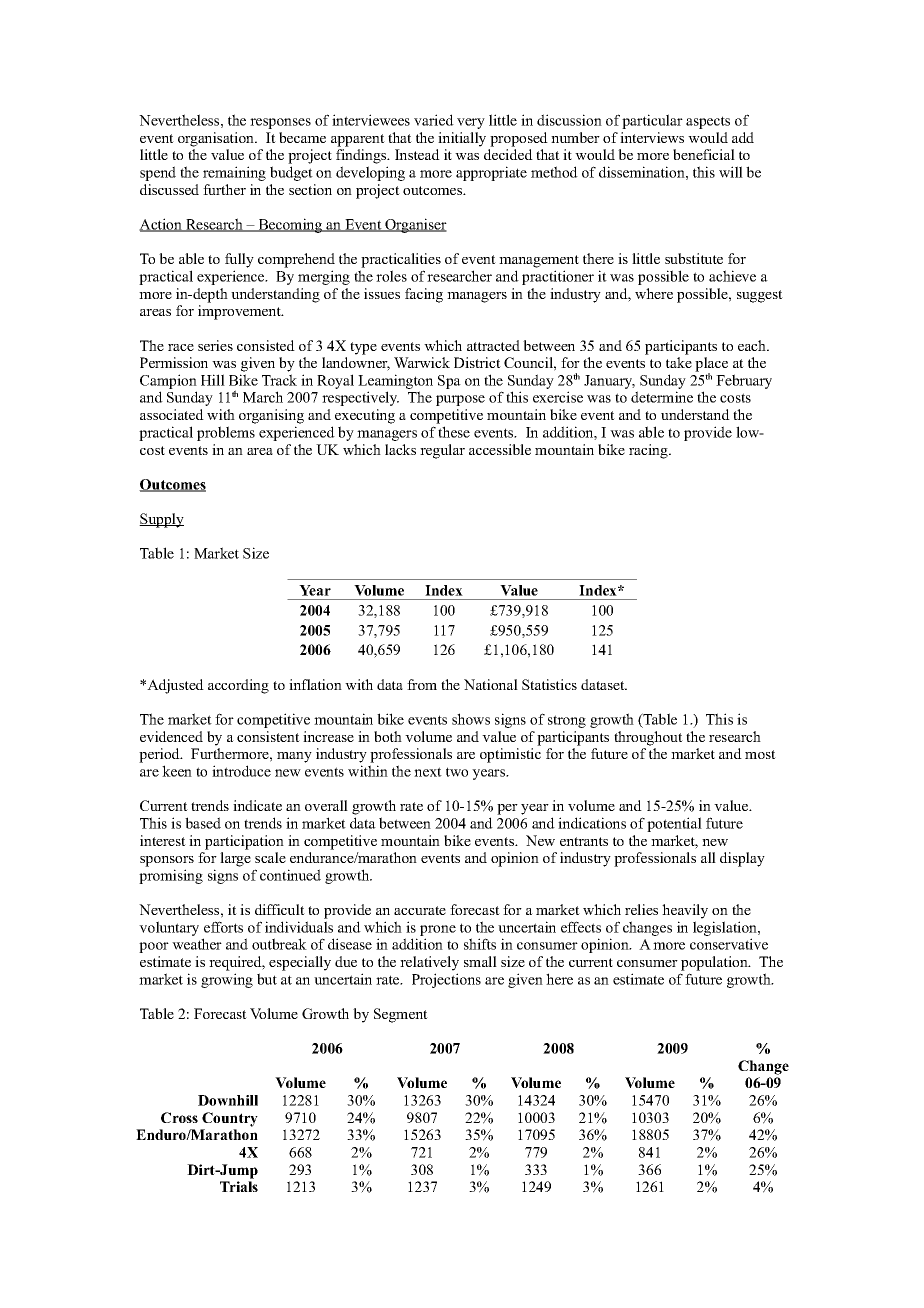  What do you see at coordinates (438, 930) in the screenshot?
I see `prone` at bounding box center [438, 930].
